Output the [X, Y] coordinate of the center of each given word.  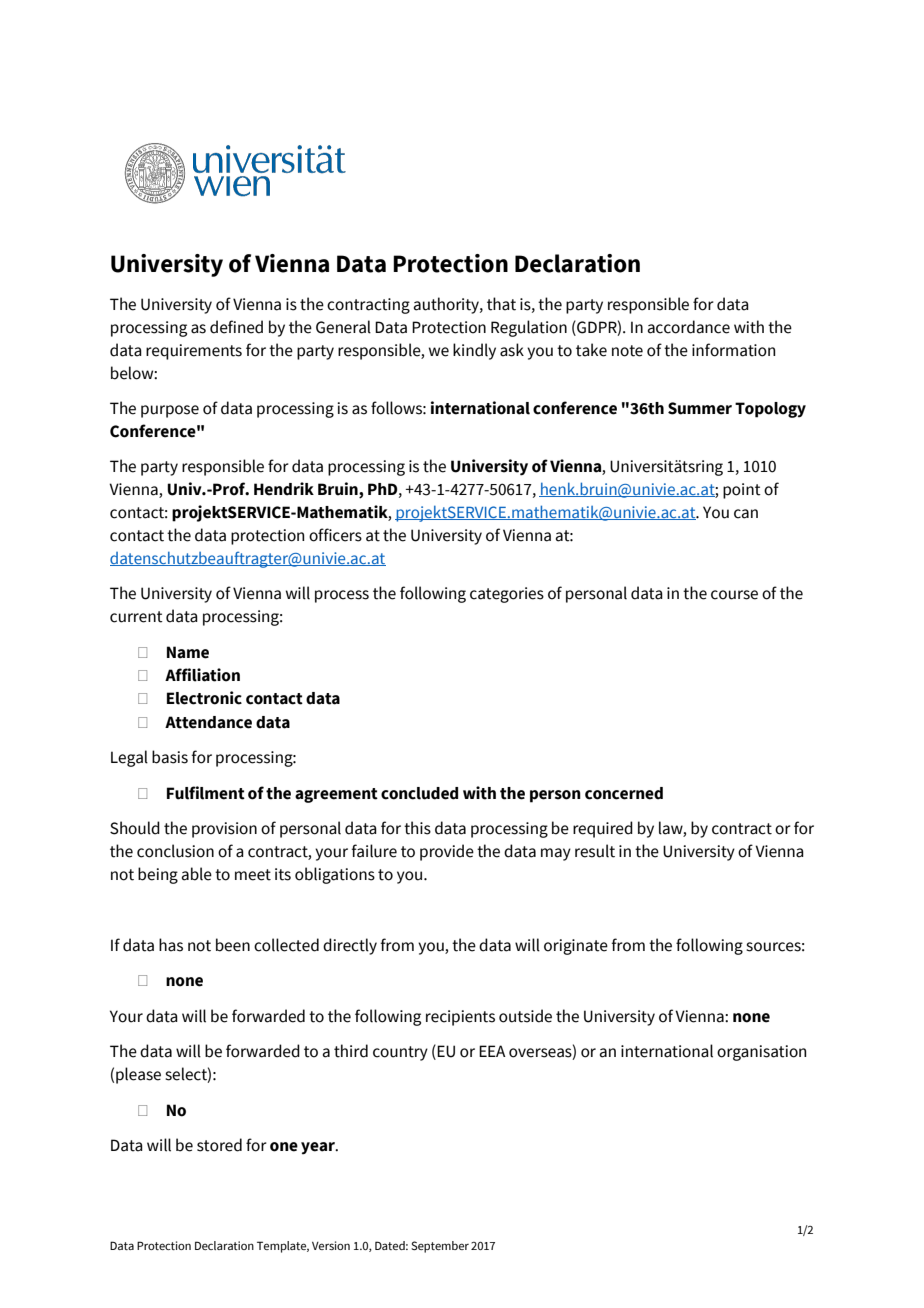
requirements [194, 352]
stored [219, 1145]
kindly [474, 351]
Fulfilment [206, 793]
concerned [624, 793]
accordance [689, 327]
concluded [419, 793]
